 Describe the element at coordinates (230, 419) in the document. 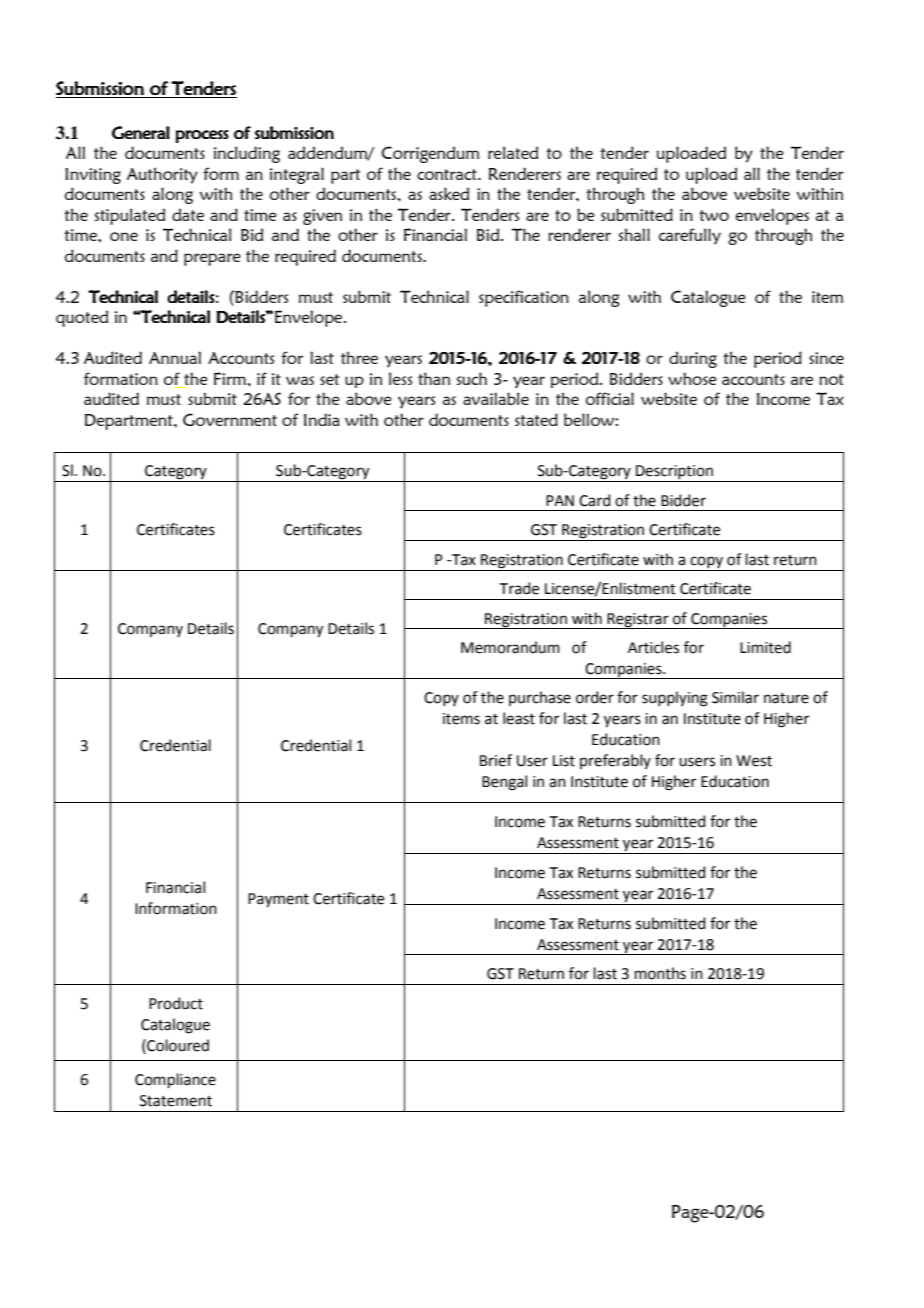

I see `Government` at that location.
